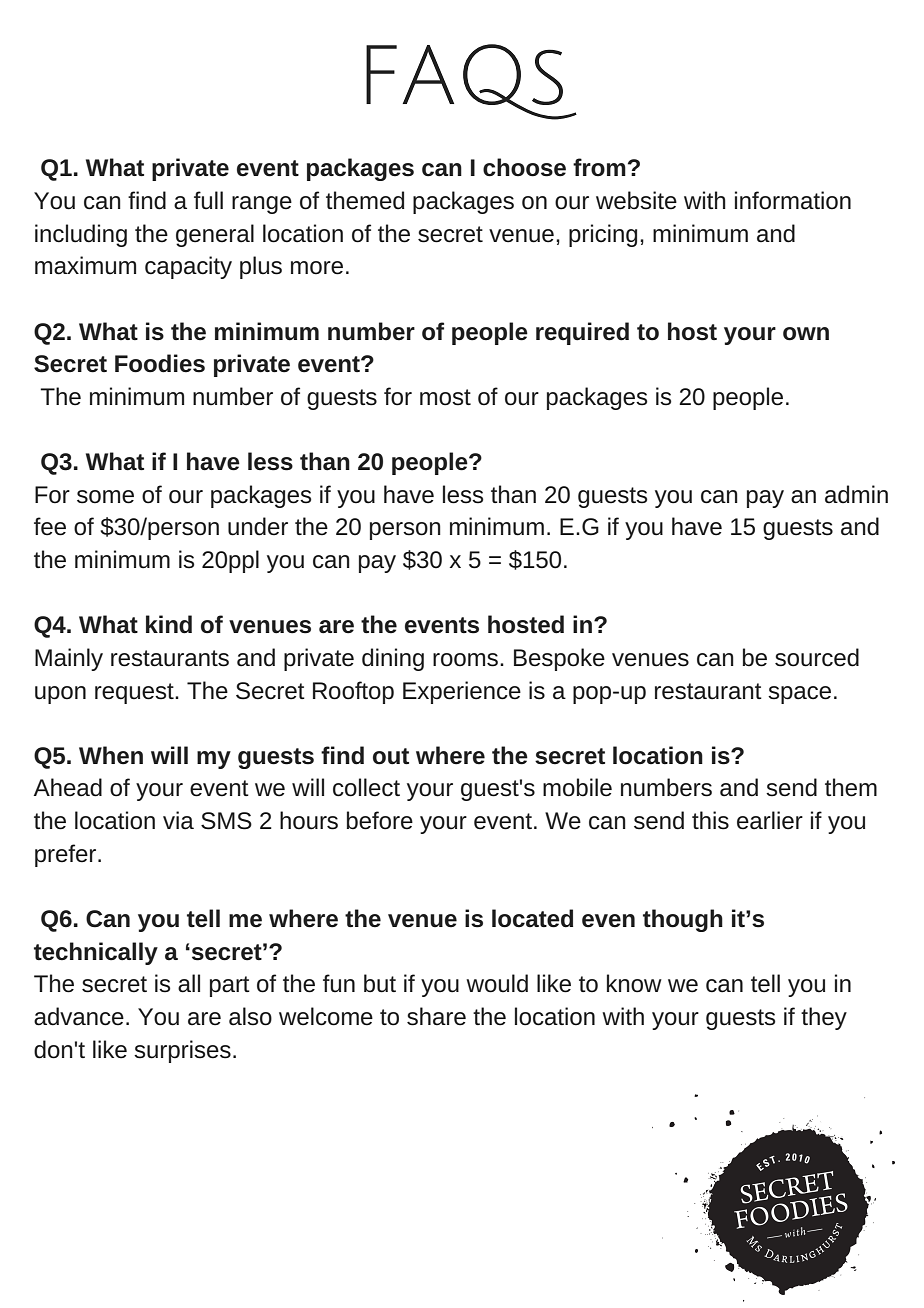 The image size is (924, 1308). I want to click on surprises, so click(182, 1051).
